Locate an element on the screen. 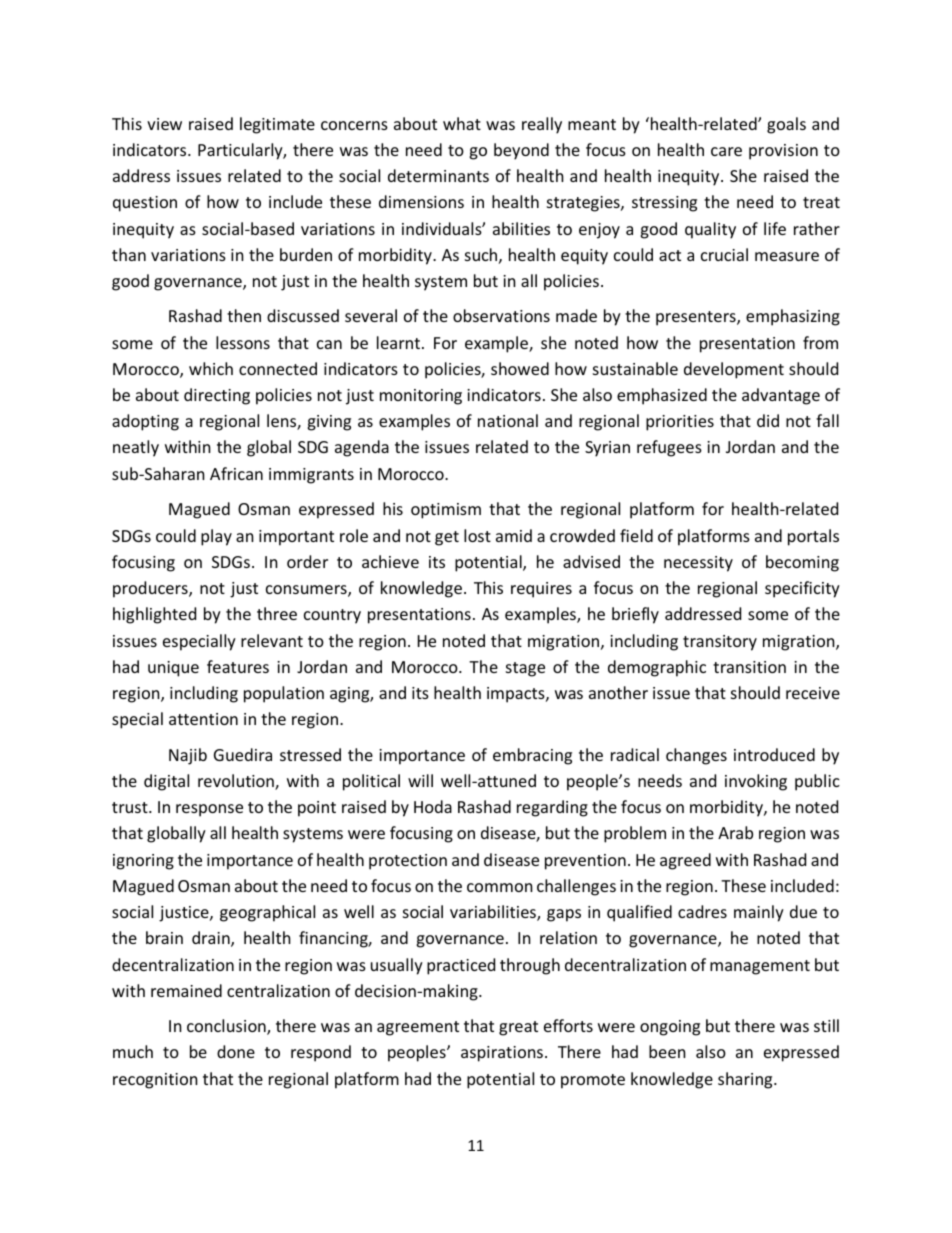  requires is located at coordinates (541, 590).
